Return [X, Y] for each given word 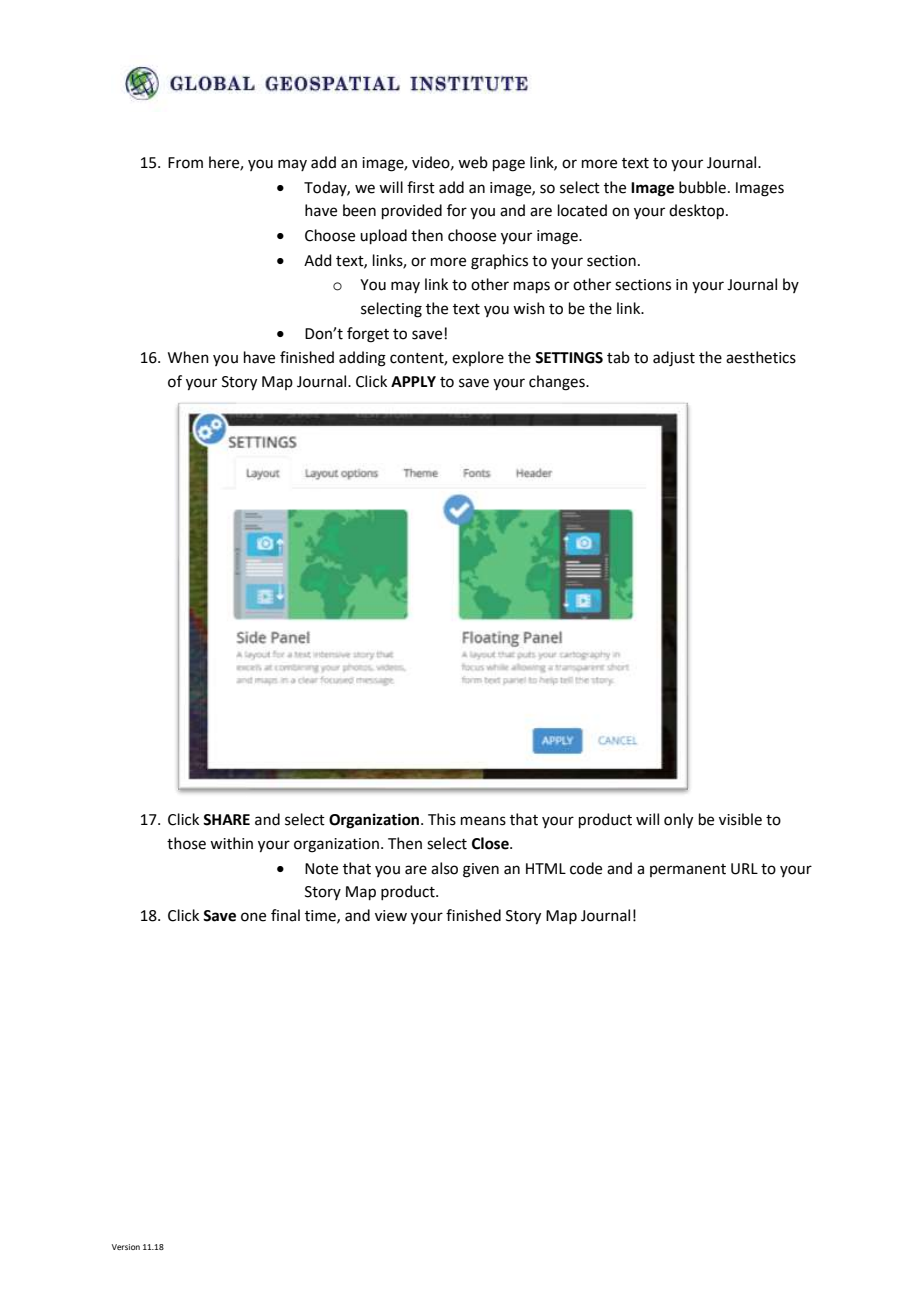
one [253, 917]
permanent [688, 870]
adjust [674, 359]
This [442, 819]
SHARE [226, 820]
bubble [702, 187]
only [678, 821]
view [391, 916]
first [421, 187]
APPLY [413, 381]
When [188, 357]
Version [126, 1247]
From [185, 163]
